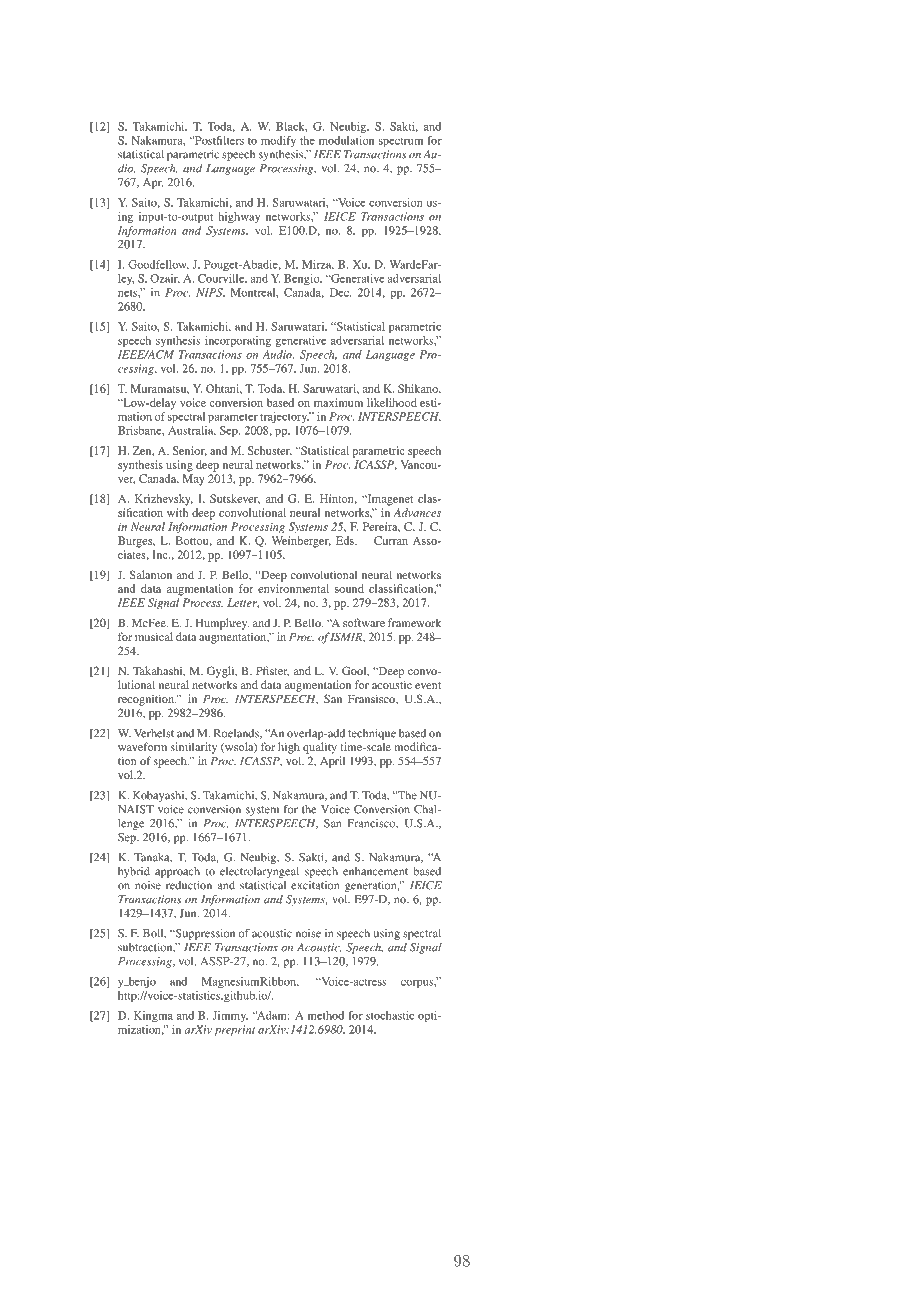  Describe the element at coordinates (391, 540) in the screenshot. I see `Curran` at that location.
